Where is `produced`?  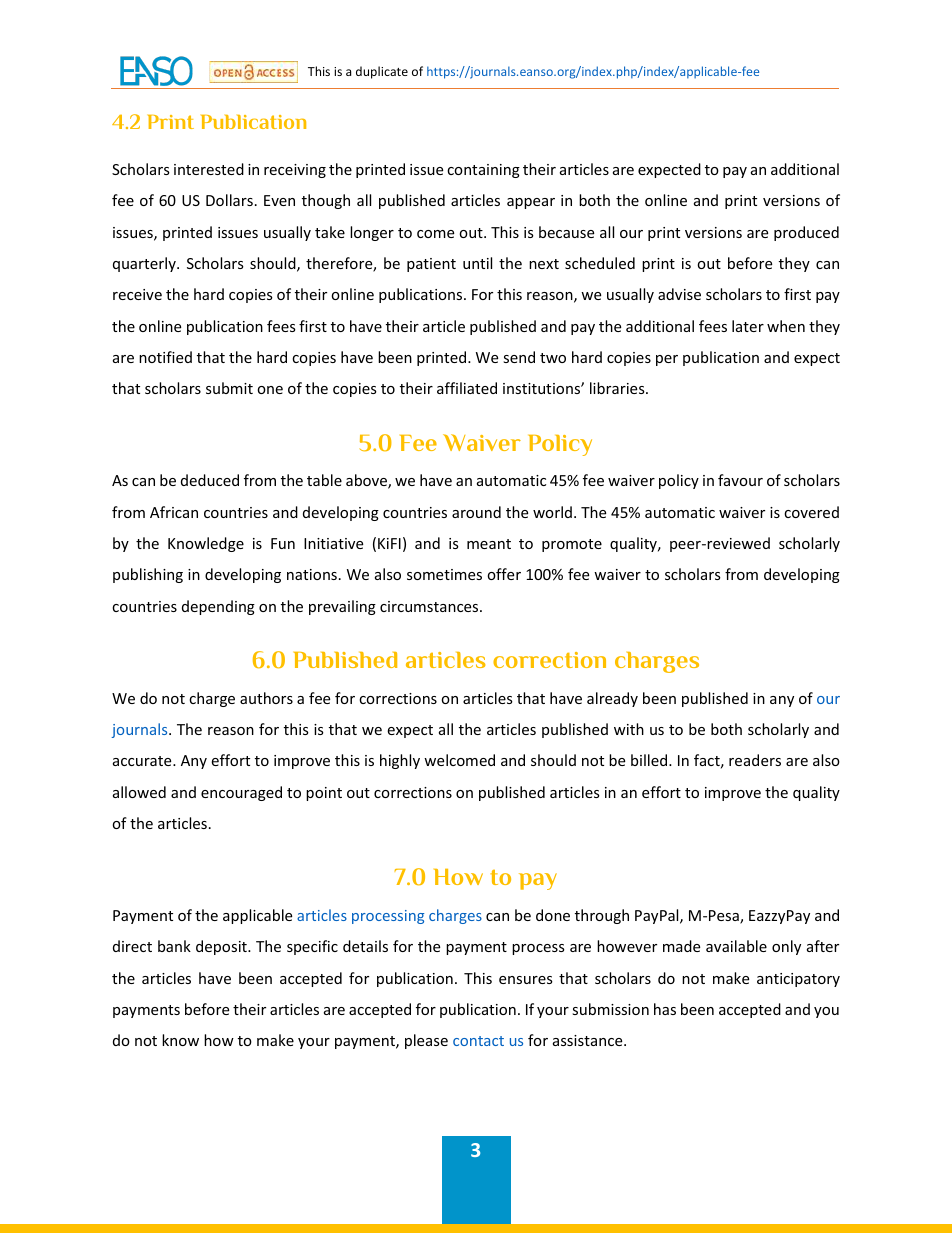
produced is located at coordinates (806, 233).
